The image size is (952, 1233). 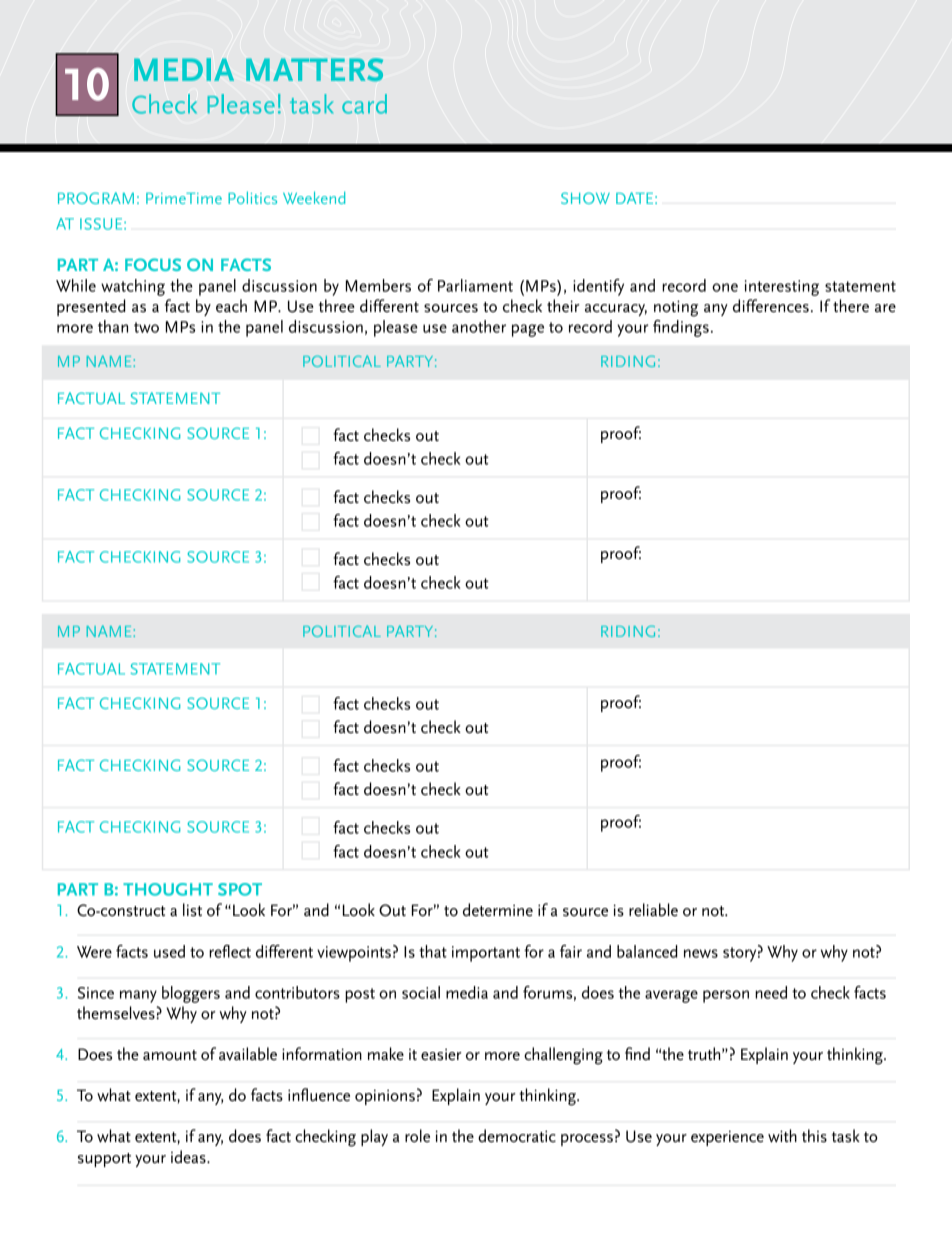 What do you see at coordinates (168, 889) in the screenshot?
I see `THOUGHT` at bounding box center [168, 889].
